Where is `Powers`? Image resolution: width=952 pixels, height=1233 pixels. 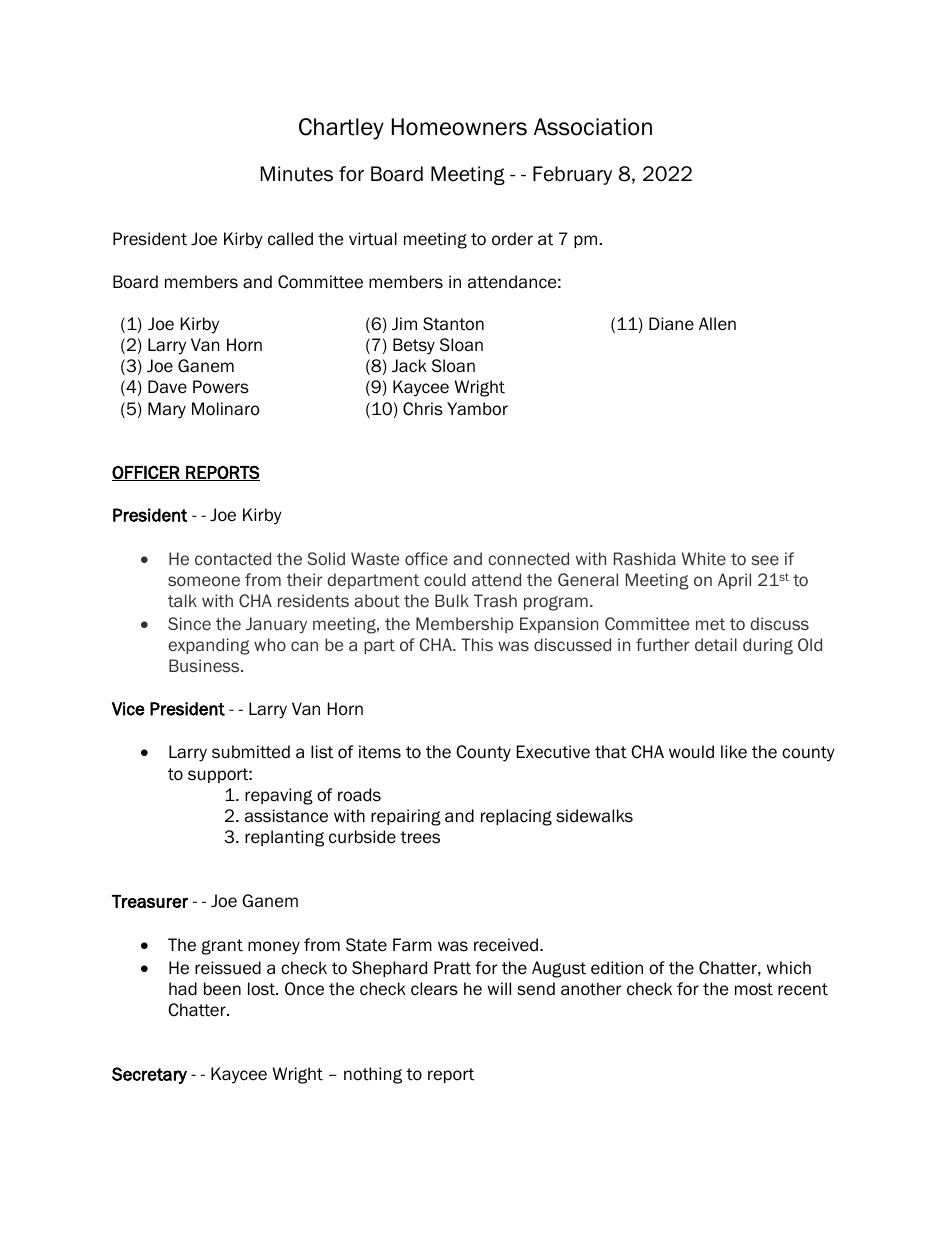 Powers is located at coordinates (221, 387).
